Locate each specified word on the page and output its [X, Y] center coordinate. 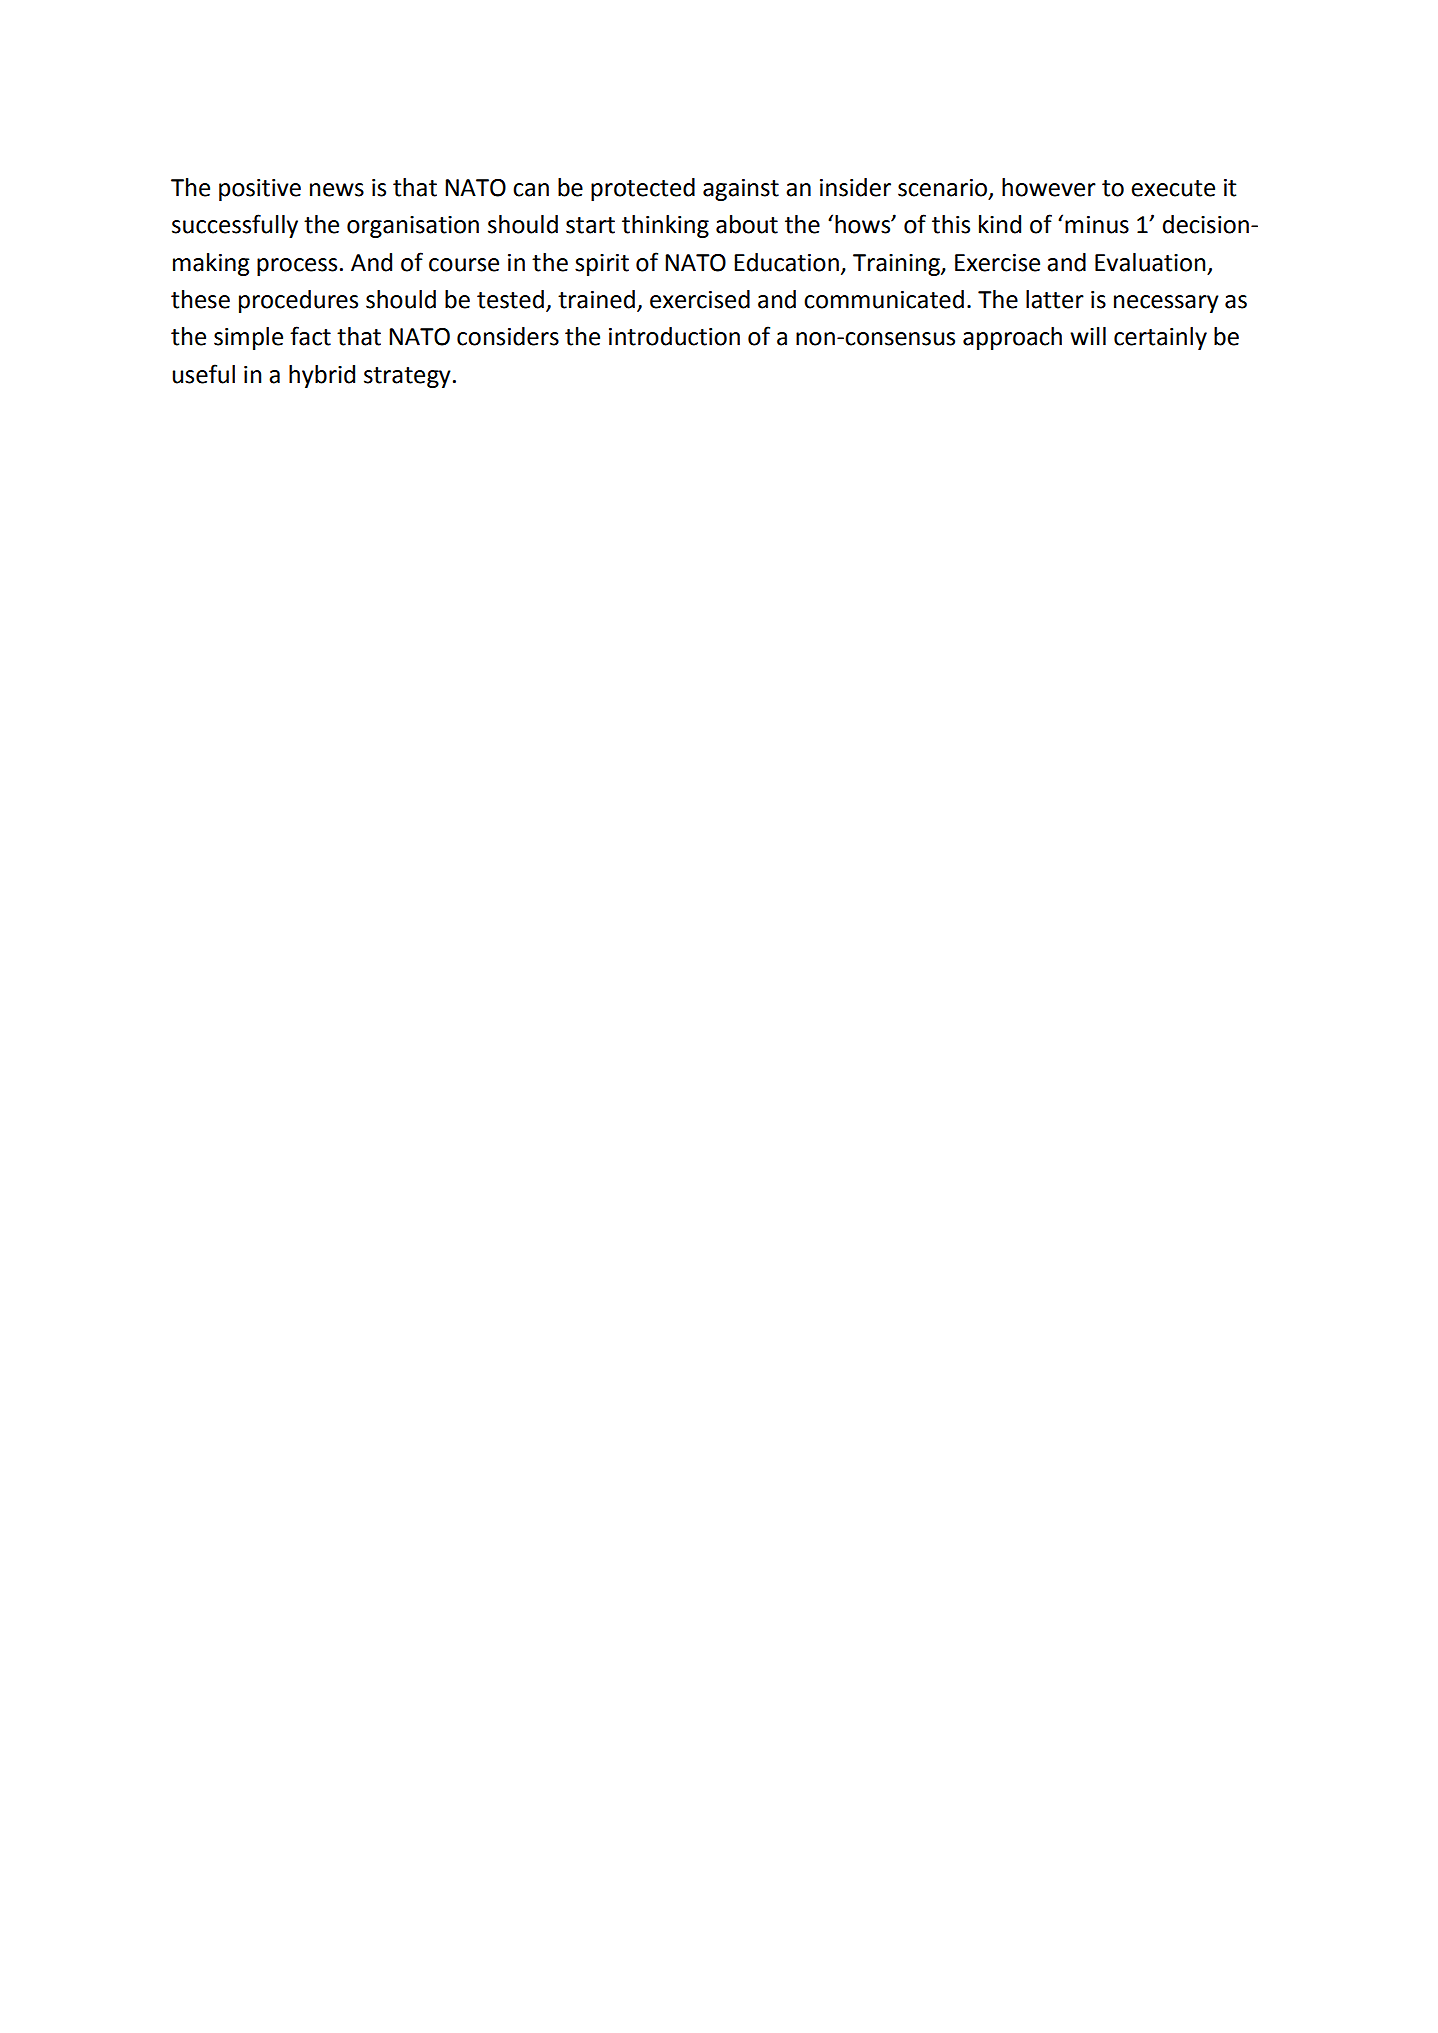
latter [1055, 299]
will [1088, 336]
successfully [235, 226]
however [1049, 187]
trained [596, 299]
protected [643, 189]
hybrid [322, 376]
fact [310, 336]
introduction [674, 336]
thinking [665, 226]
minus [1097, 225]
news [337, 190]
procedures [298, 301]
